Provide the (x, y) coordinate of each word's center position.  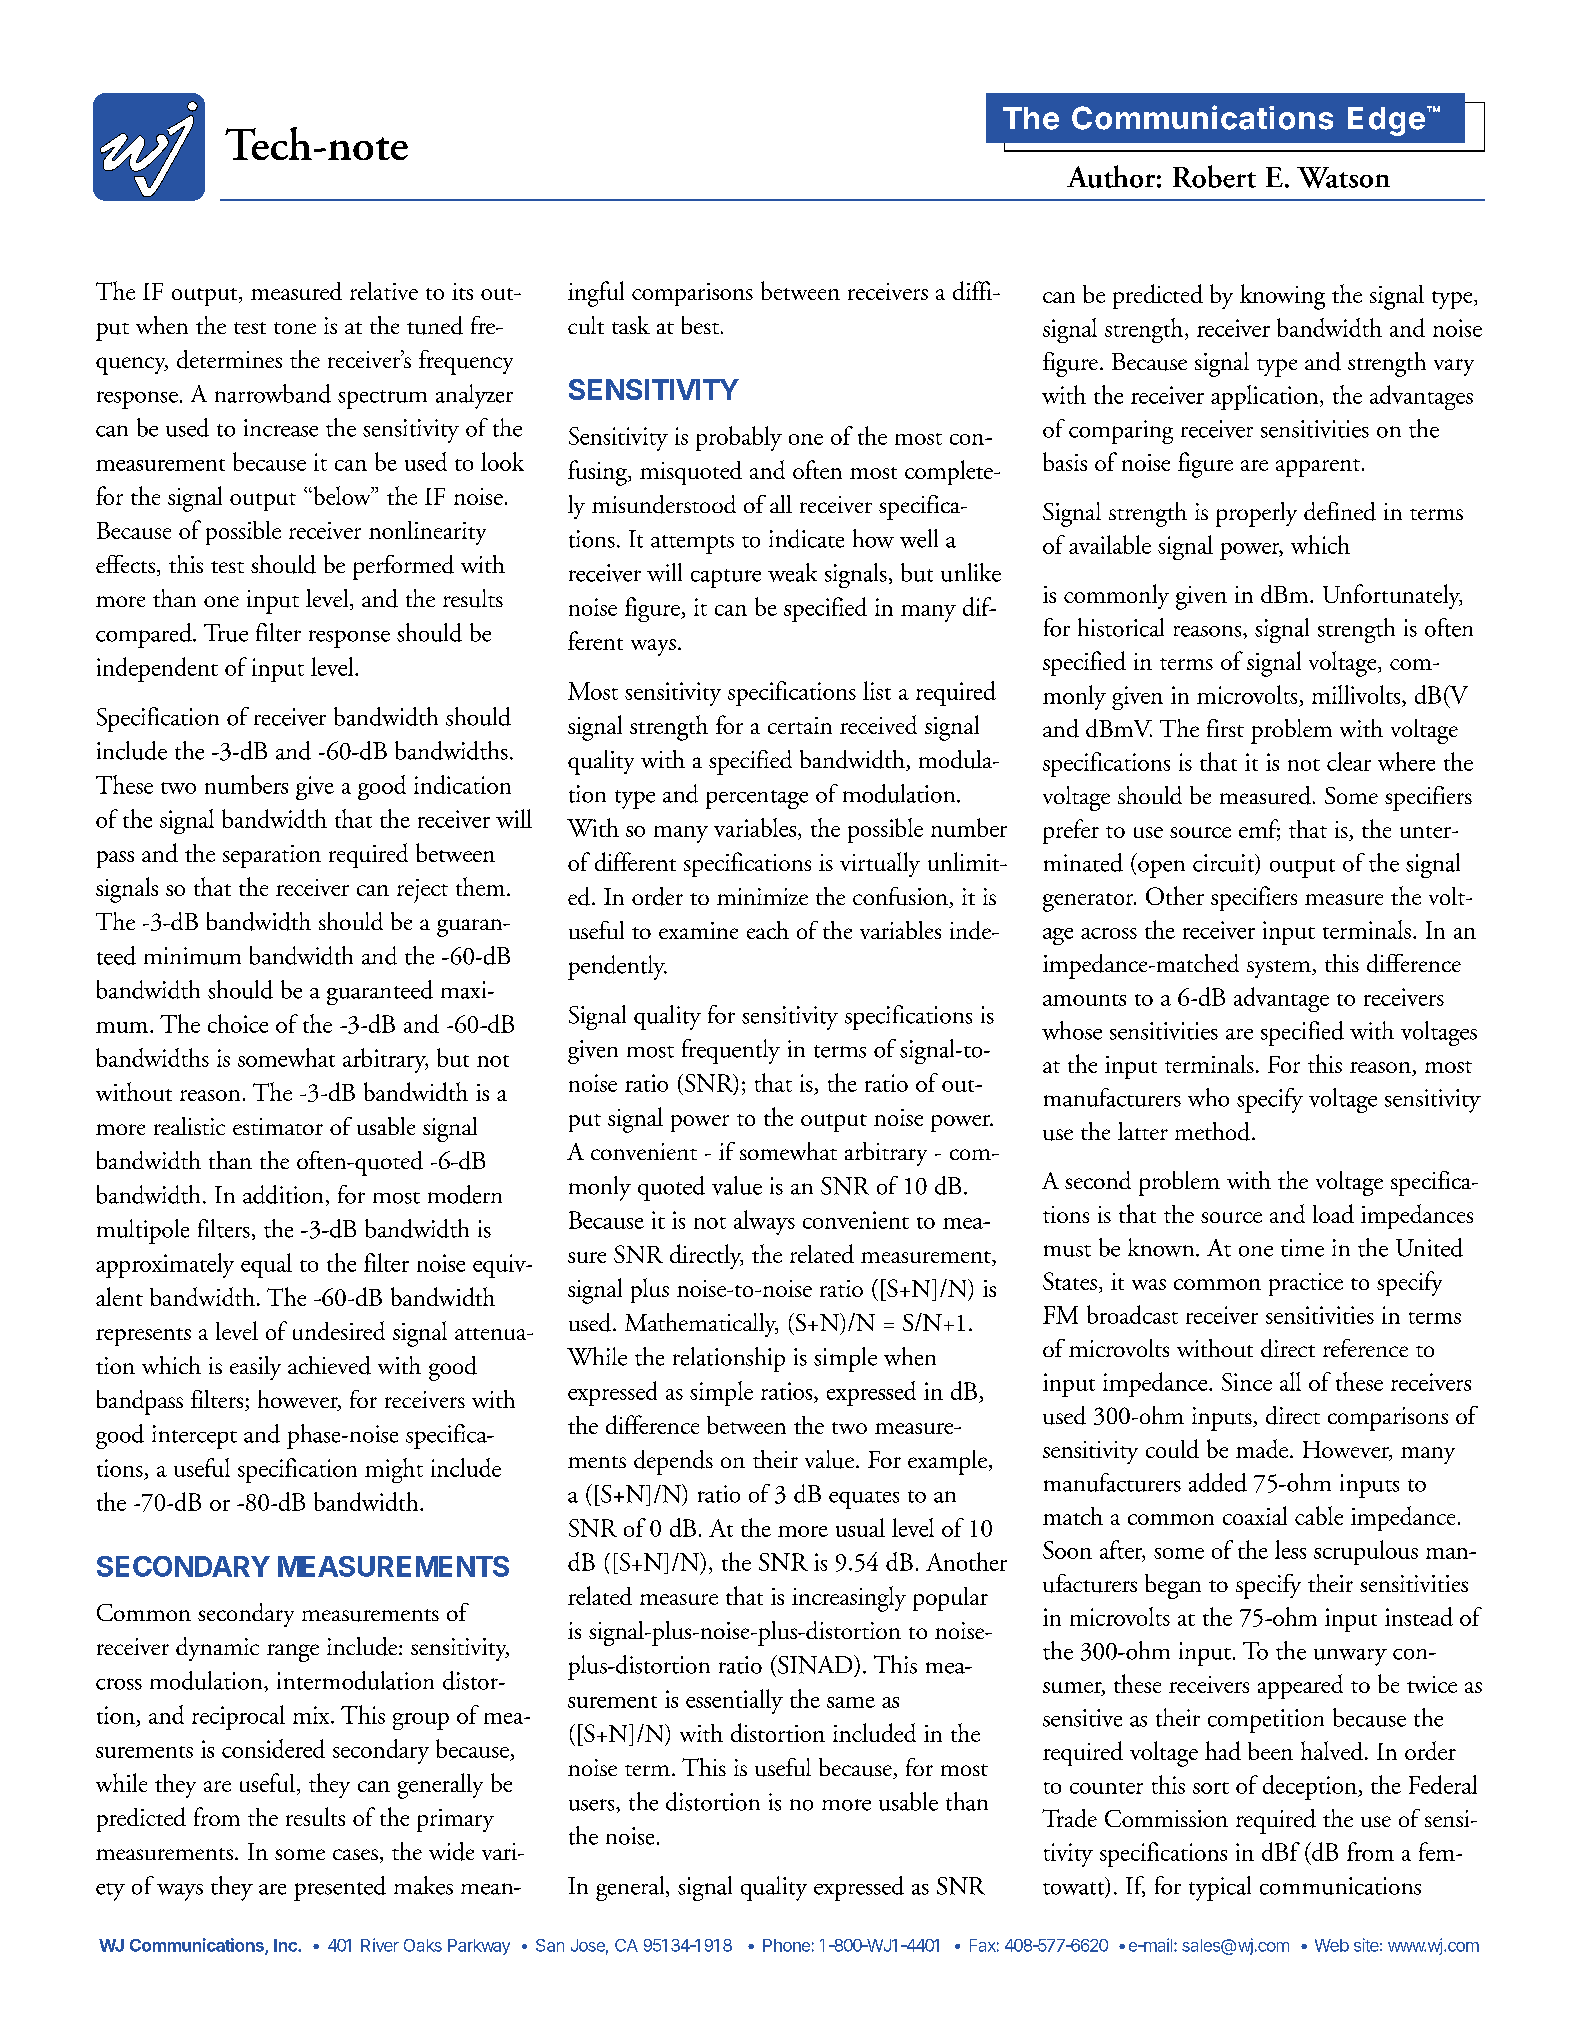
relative (384, 291)
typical (1220, 1888)
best (700, 325)
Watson (1343, 177)
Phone (786, 1945)
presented (340, 1888)
